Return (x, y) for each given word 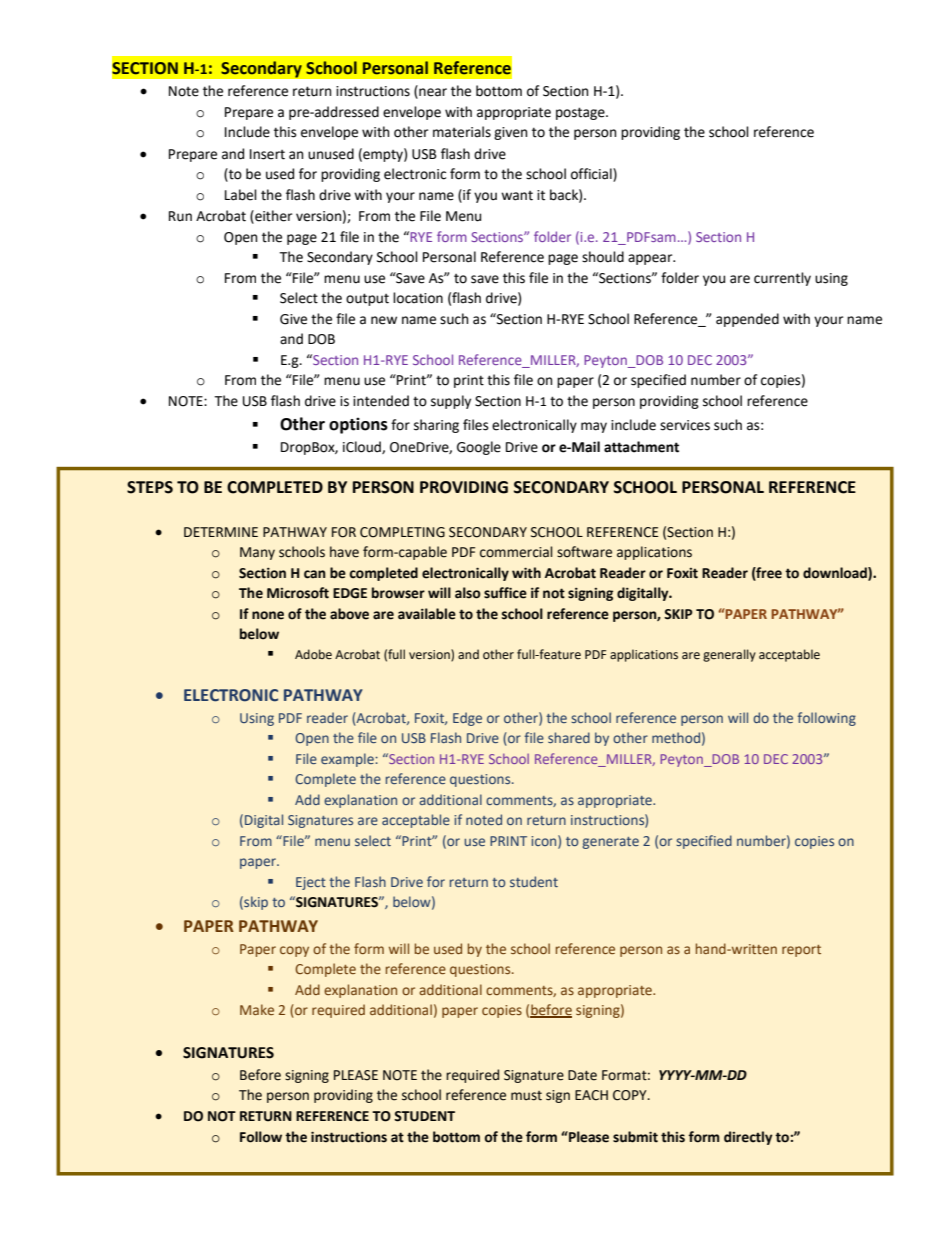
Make (257, 1009)
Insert (267, 154)
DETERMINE (221, 532)
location (418, 298)
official (592, 175)
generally (729, 655)
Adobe (313, 654)
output (367, 299)
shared (569, 737)
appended (747, 320)
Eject (311, 883)
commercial (516, 552)
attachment (641, 447)
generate (611, 843)
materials (462, 132)
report (801, 951)
